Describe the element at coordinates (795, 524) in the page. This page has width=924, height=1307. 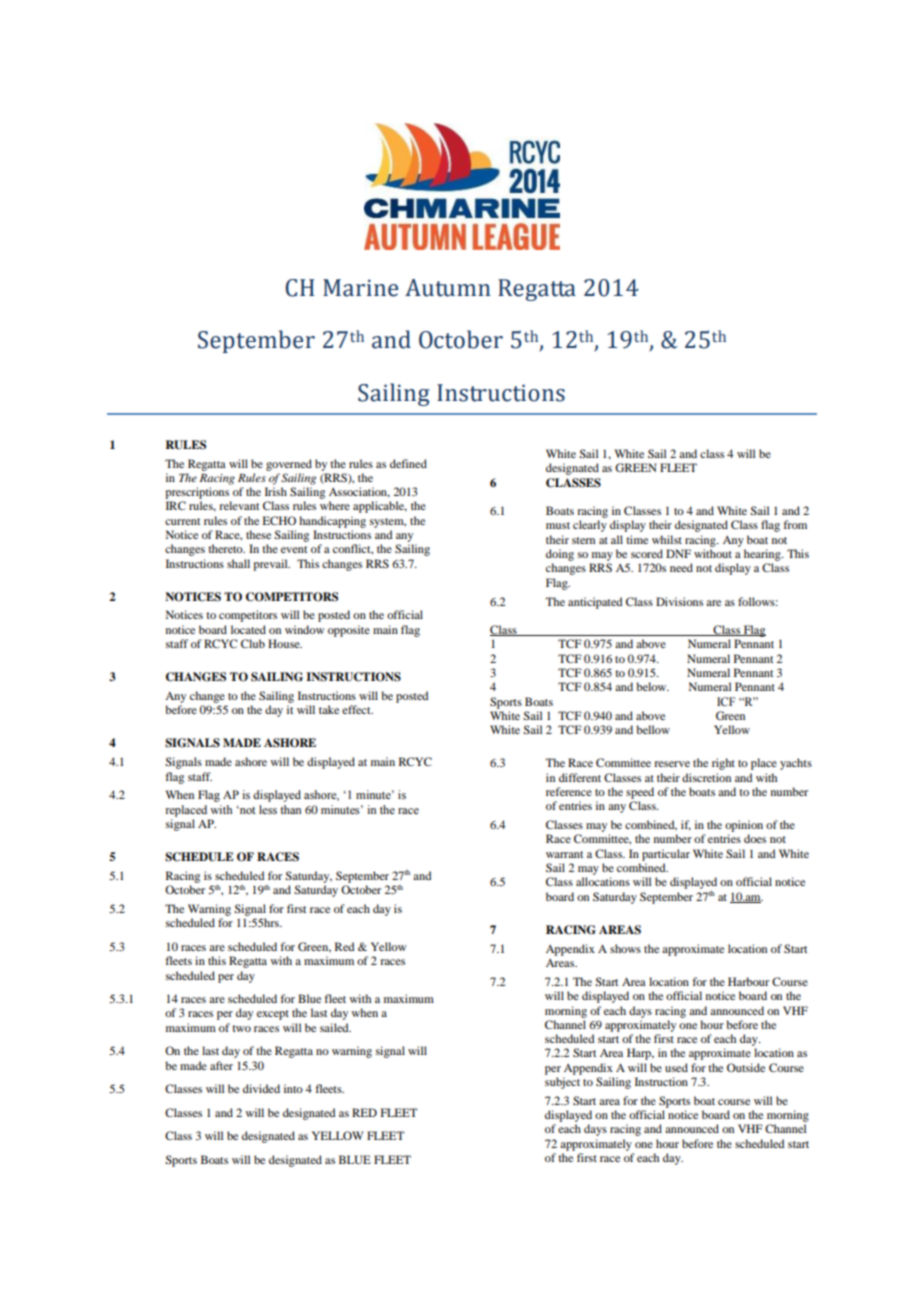
I see `from` at that location.
